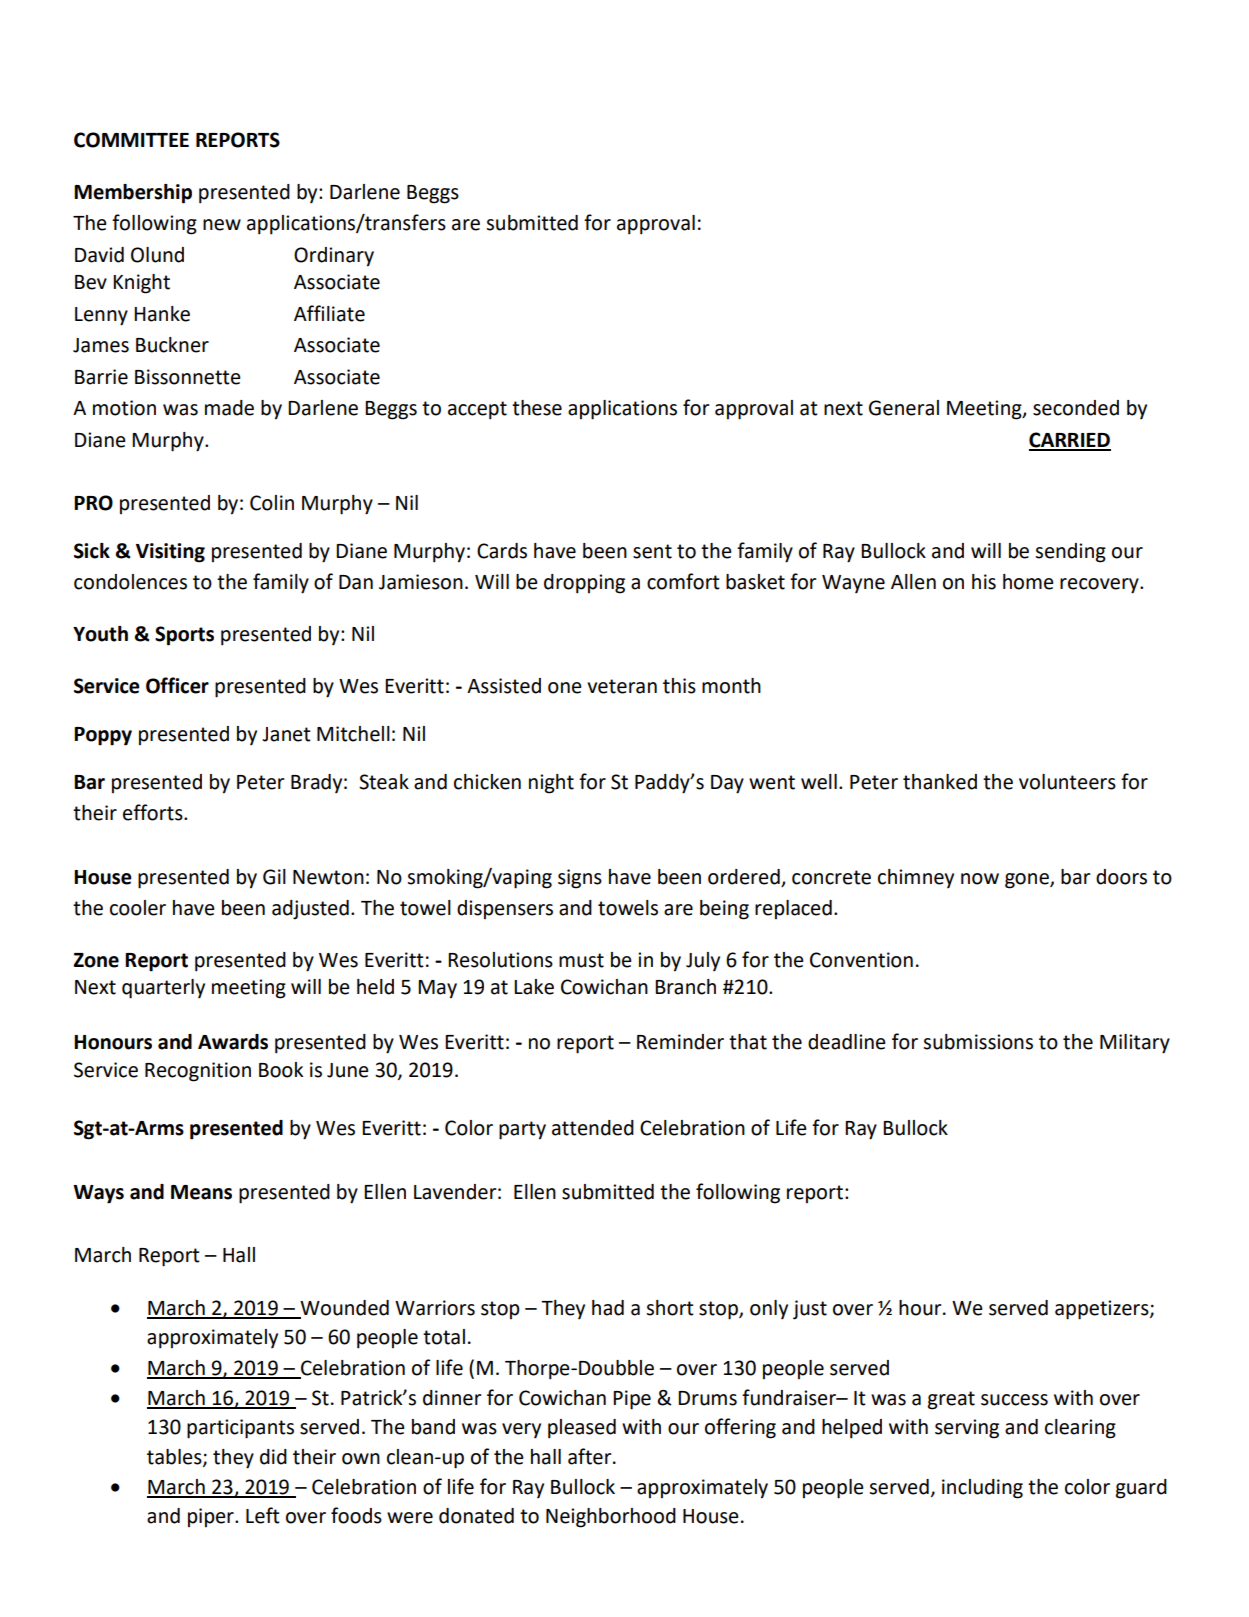  I want to click on efforts, so click(154, 812).
